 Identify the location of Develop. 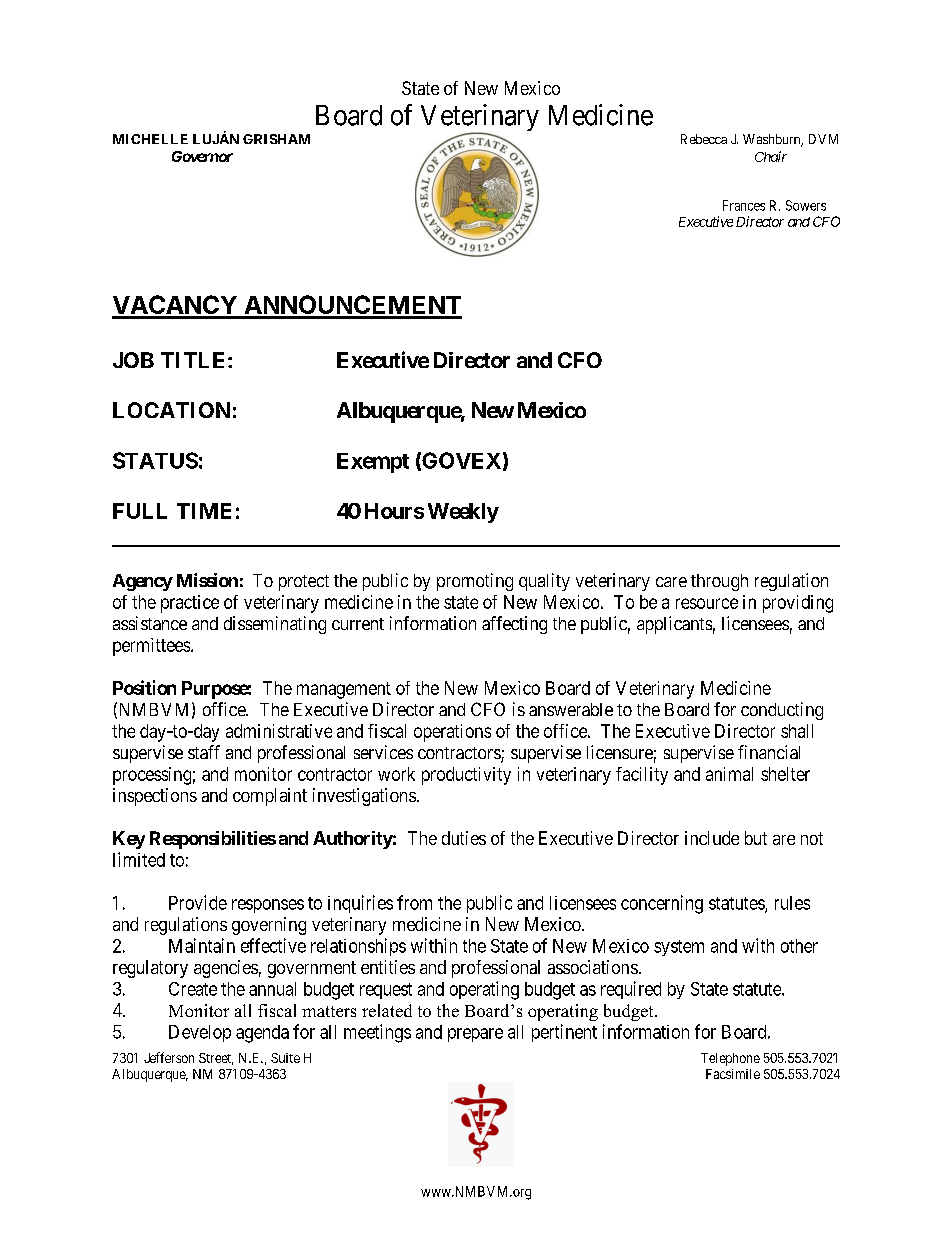
(200, 1033).
